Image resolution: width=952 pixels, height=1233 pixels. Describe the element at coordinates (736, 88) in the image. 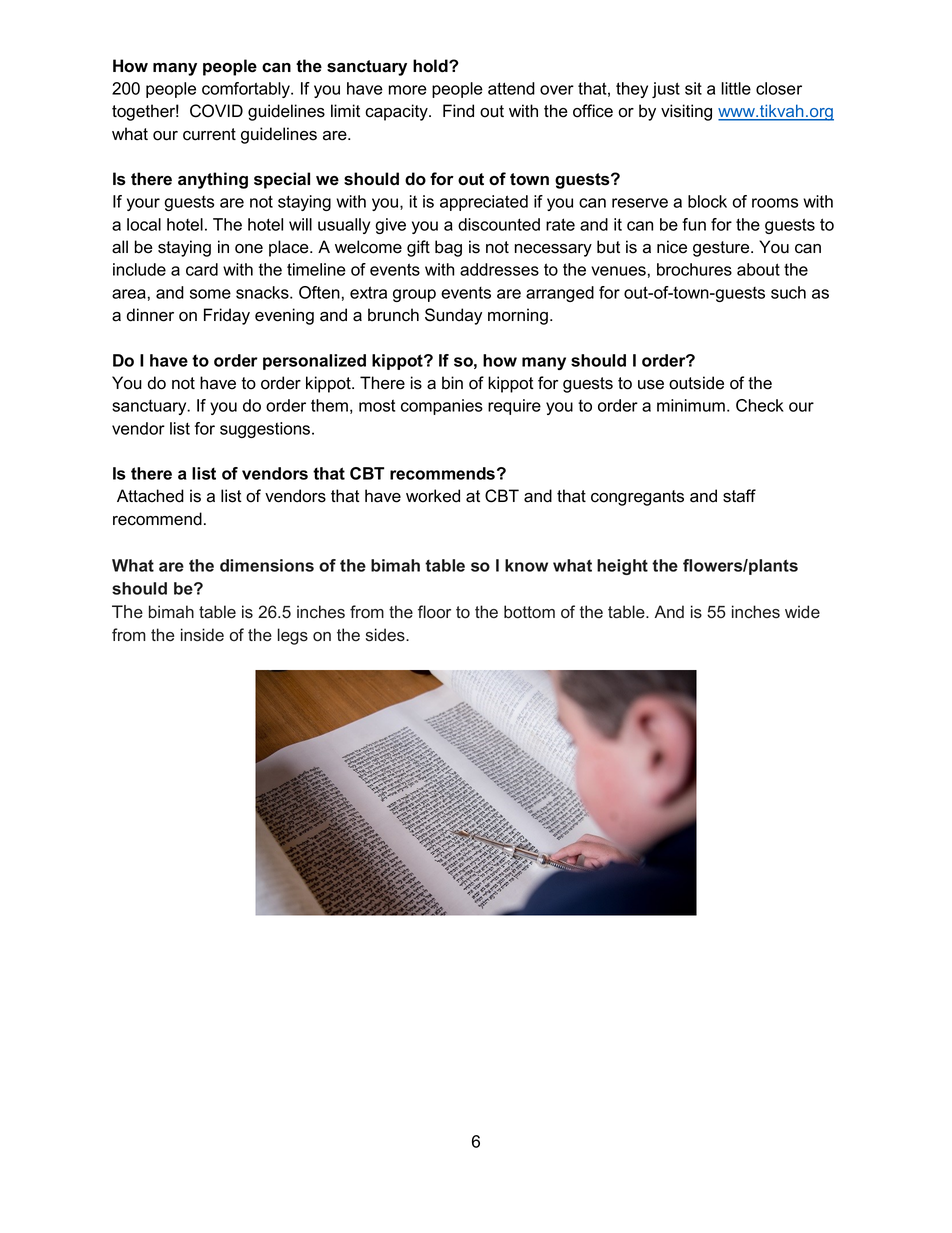

I see `little` at that location.
